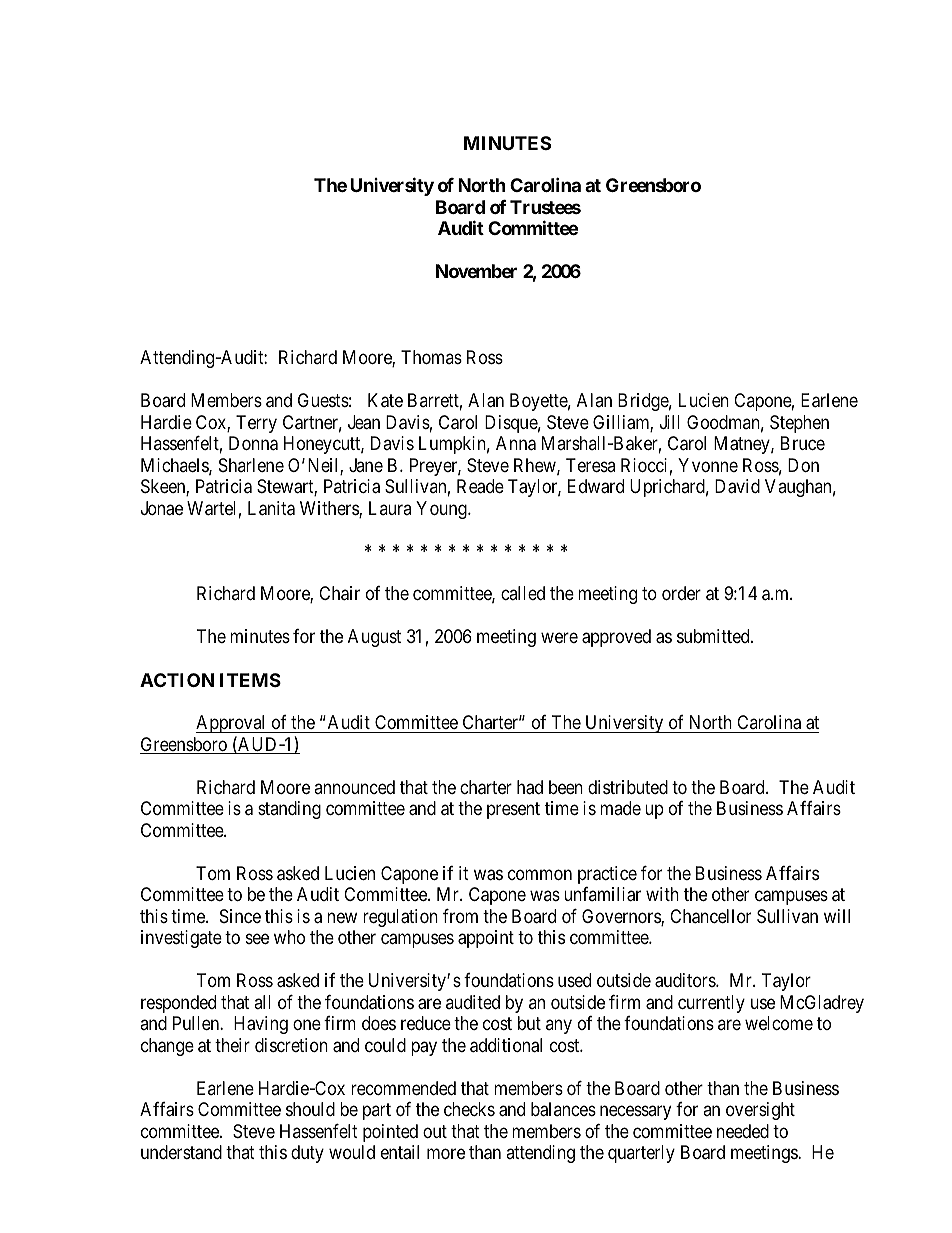 The image size is (952, 1233). Describe the element at coordinates (799, 424) in the screenshot. I see `Stephen` at that location.
